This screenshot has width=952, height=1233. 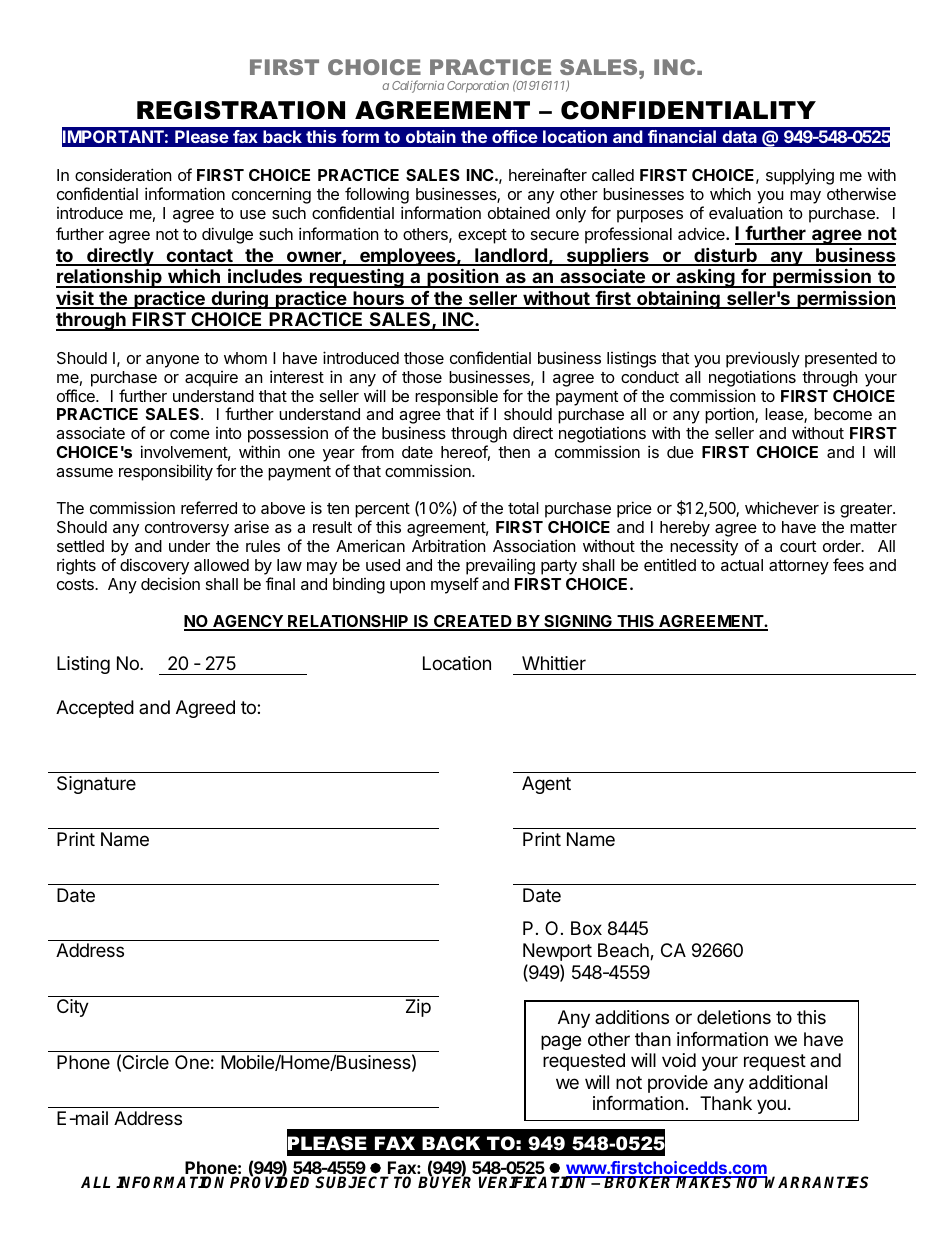 What do you see at coordinates (478, 87) in the screenshot?
I see `Corporation` at bounding box center [478, 87].
